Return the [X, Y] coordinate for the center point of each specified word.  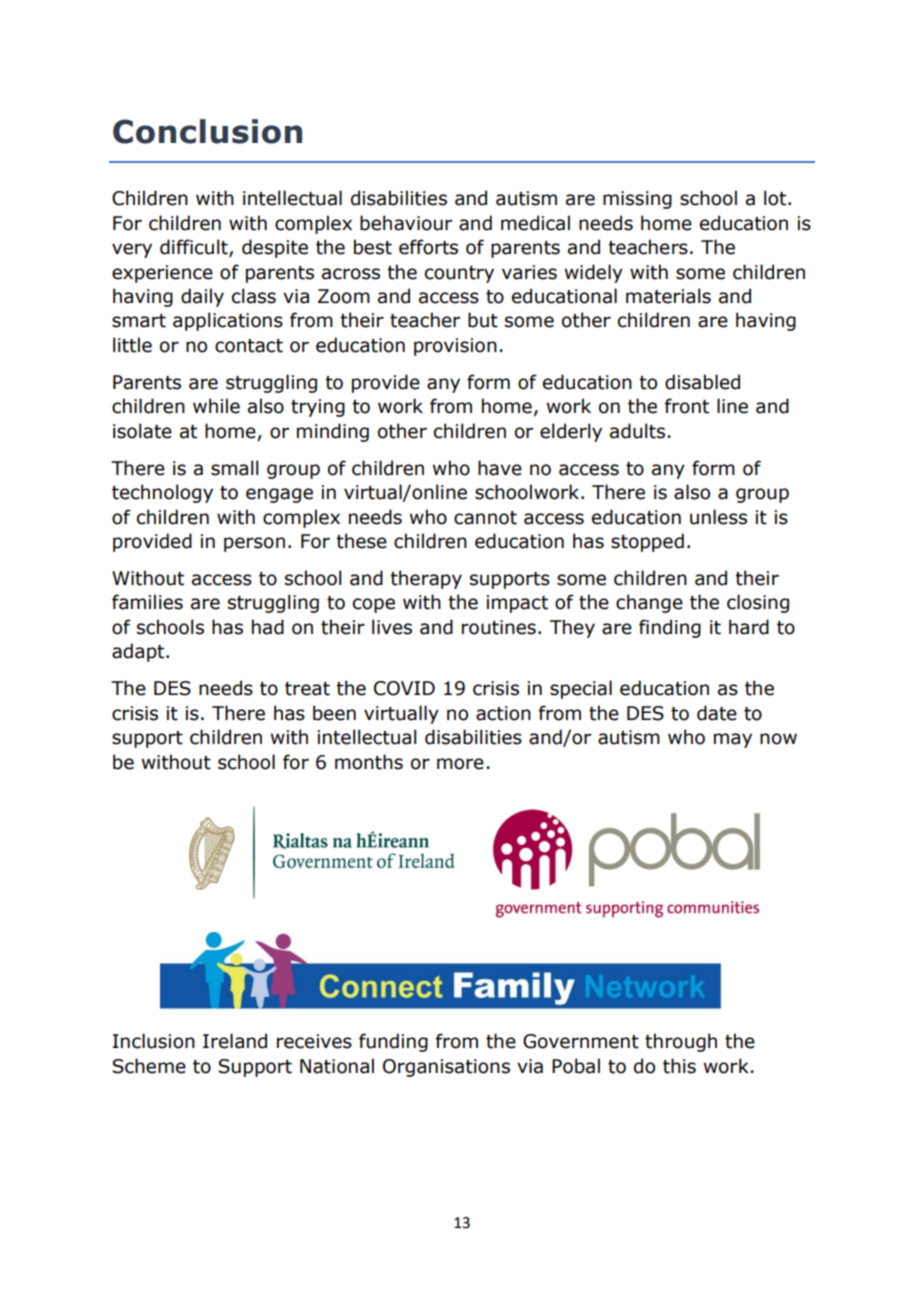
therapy [426, 579]
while [216, 406]
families [147, 602]
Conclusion [207, 131]
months [369, 762]
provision [455, 347]
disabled [702, 382]
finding [670, 628]
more [460, 764]
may [733, 740]
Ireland [235, 1041]
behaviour [406, 223]
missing [637, 200]
